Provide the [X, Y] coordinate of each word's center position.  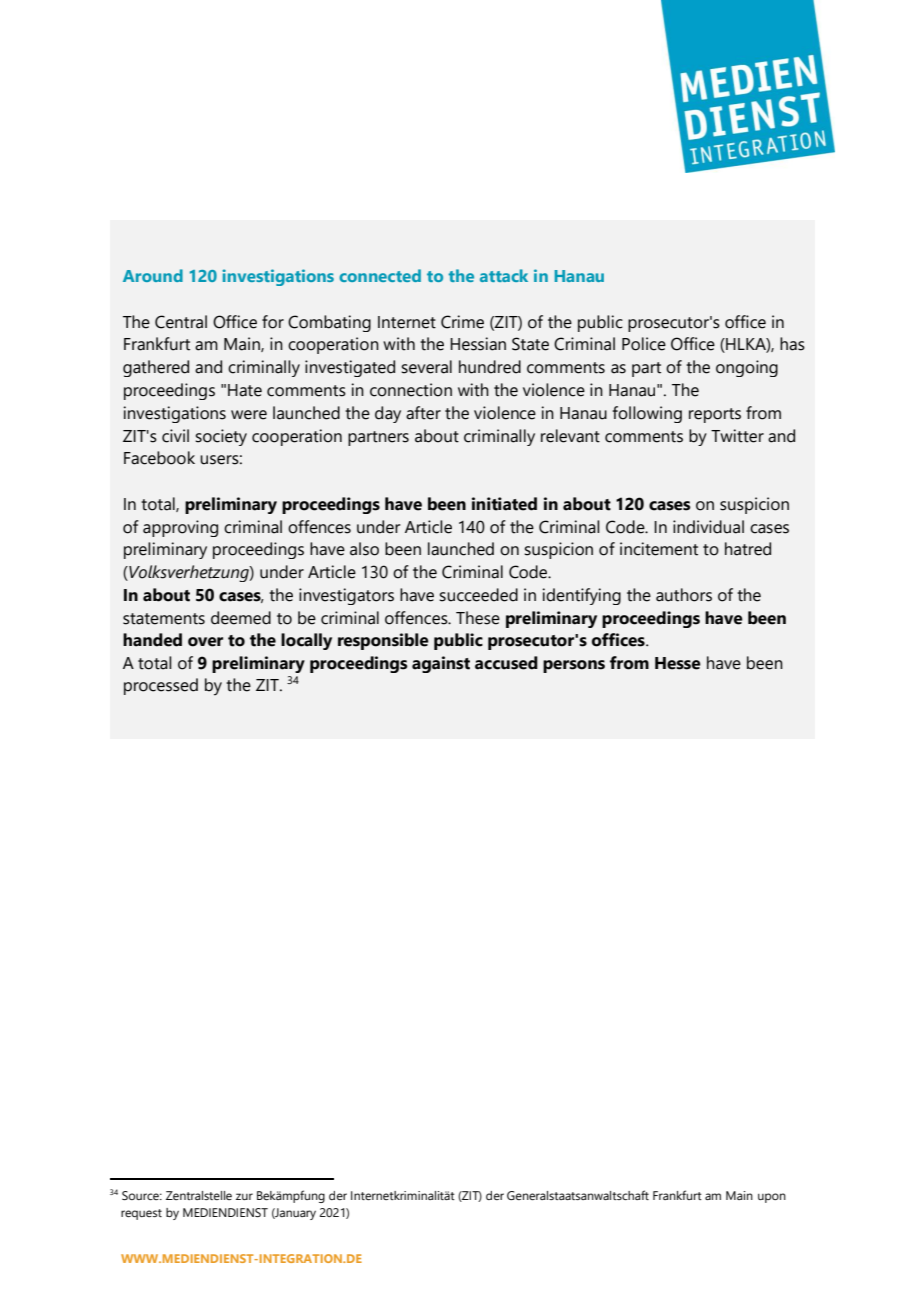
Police [644, 344]
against [441, 664]
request [141, 1214]
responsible [383, 641]
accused [506, 663]
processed [161, 686]
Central [181, 322]
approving [180, 528]
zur [244, 1196]
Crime [462, 322]
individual [708, 527]
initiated [504, 504]
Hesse [678, 663]
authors [684, 595]
